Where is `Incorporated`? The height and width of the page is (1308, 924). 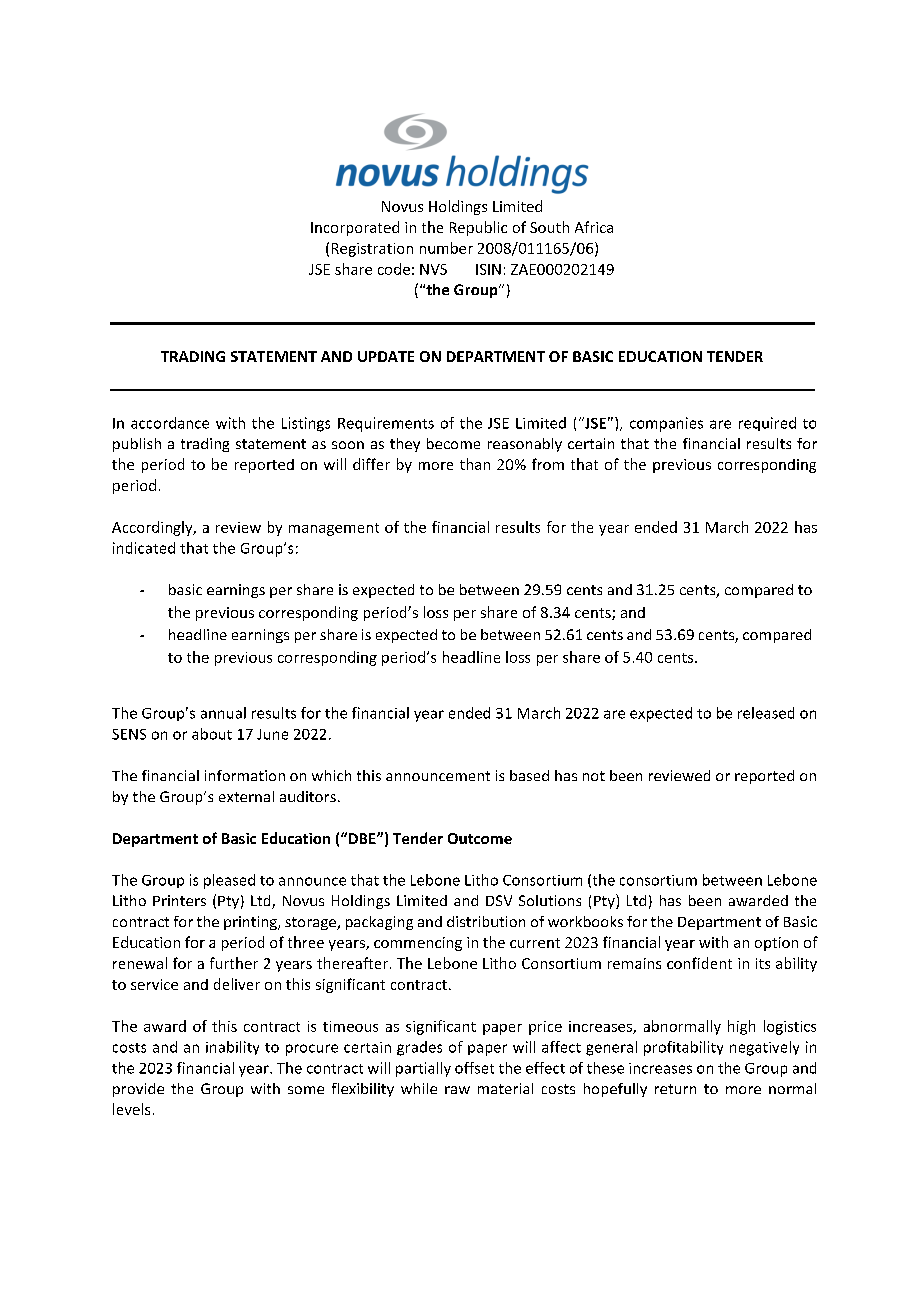 Incorporated is located at coordinates (355, 228).
